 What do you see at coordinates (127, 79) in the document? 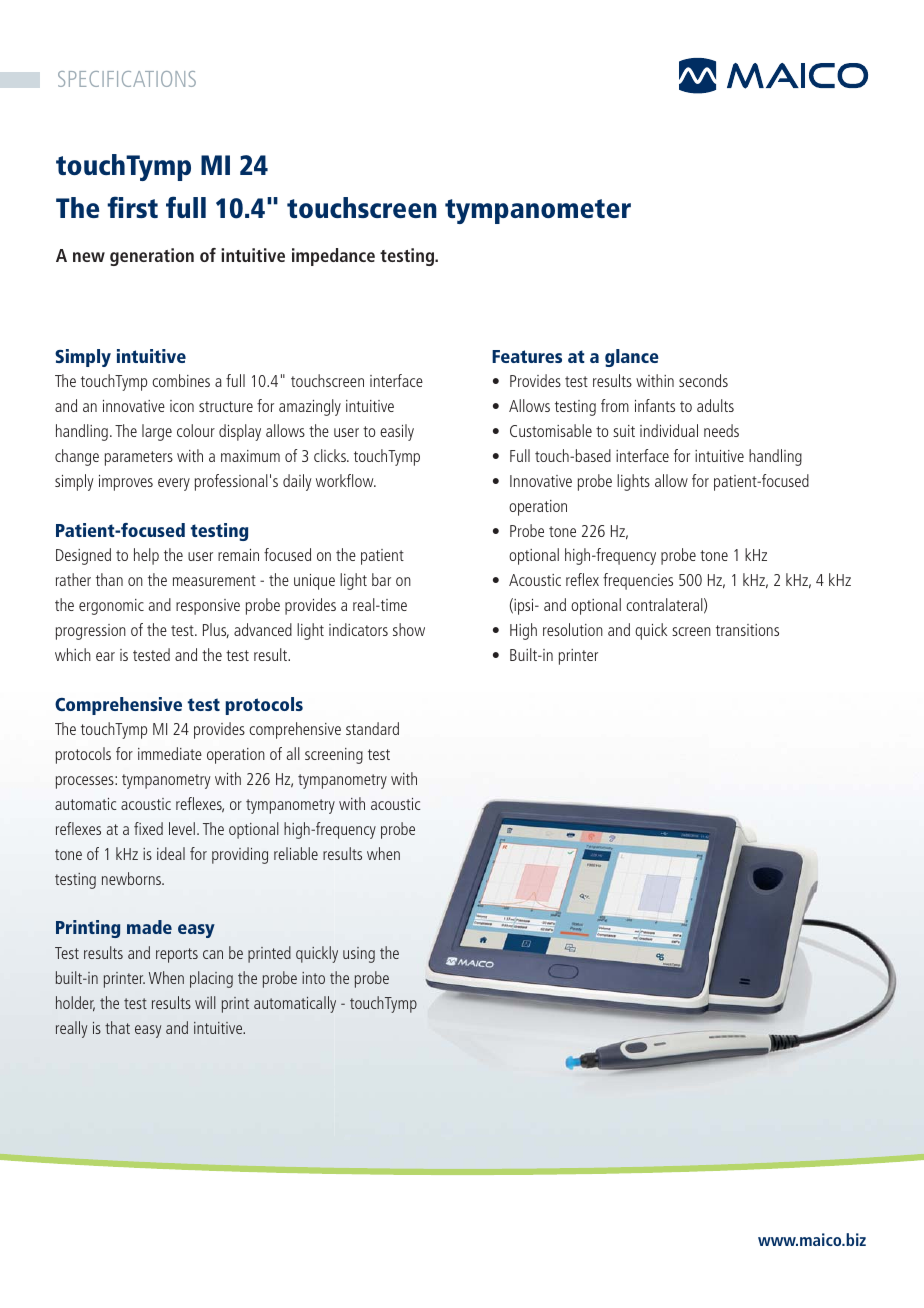
I see `SPECIFICATIONS` at bounding box center [127, 79].
